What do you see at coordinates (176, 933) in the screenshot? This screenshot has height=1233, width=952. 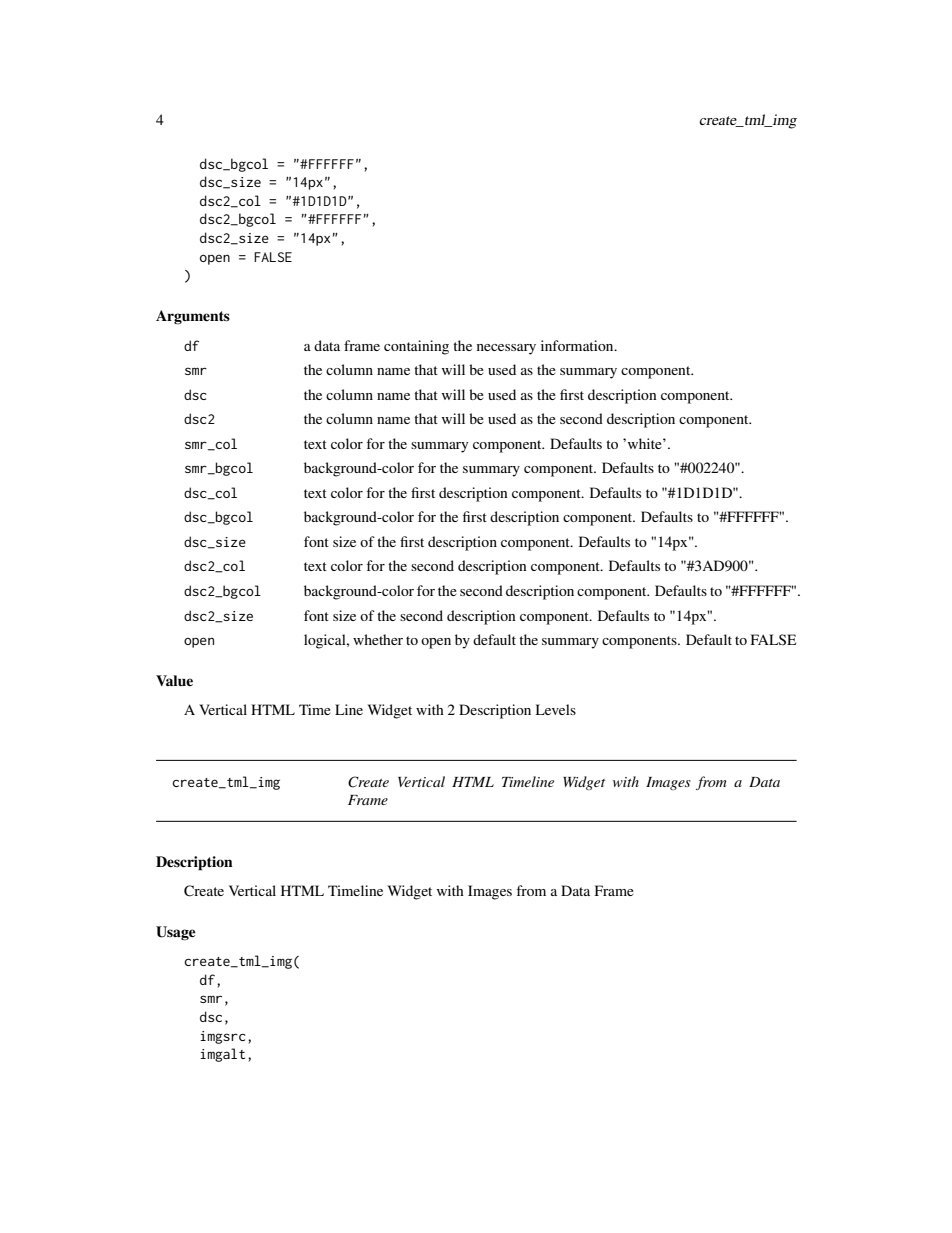 I see `Usage` at bounding box center [176, 933].
